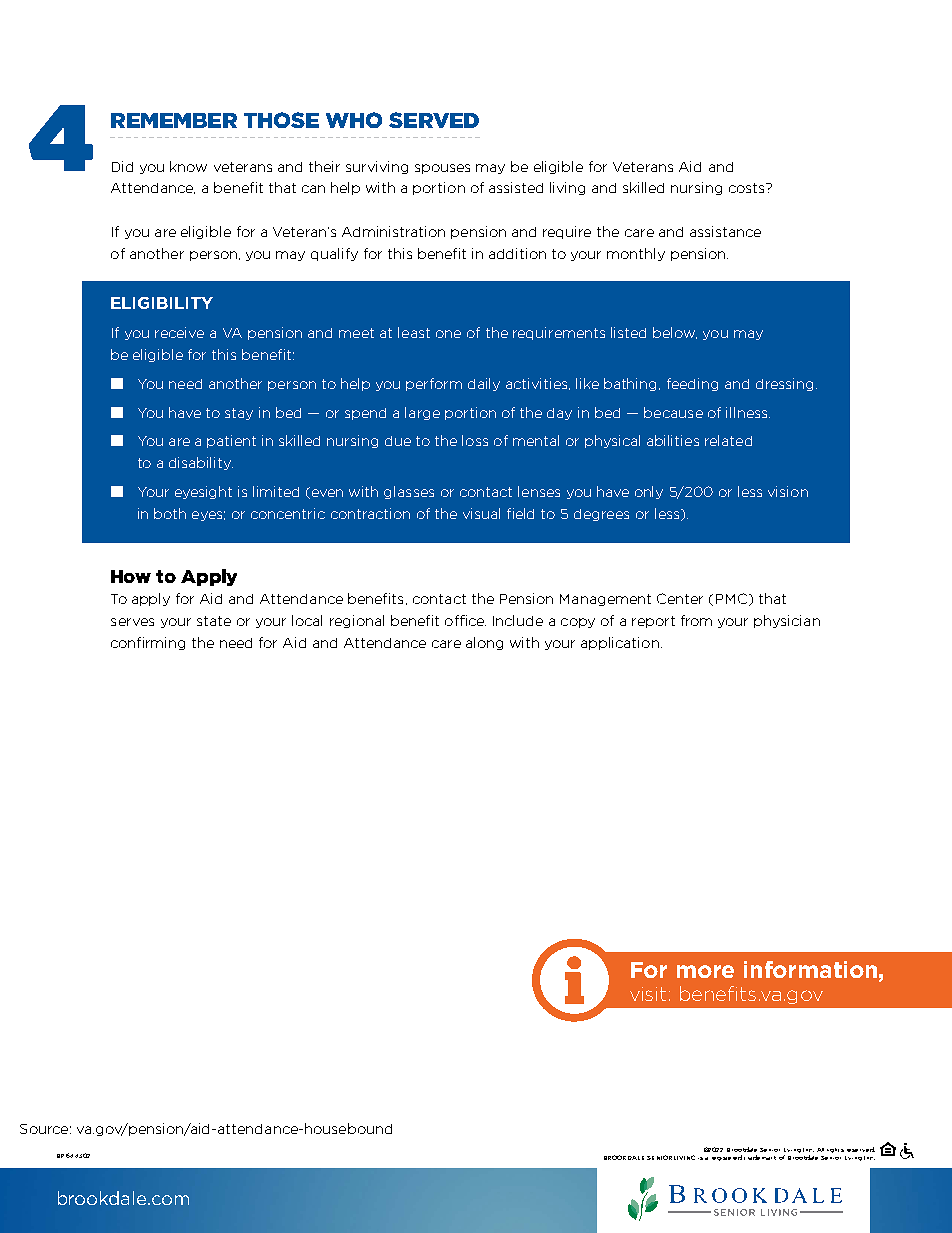 The image size is (952, 1233). Describe the element at coordinates (484, 384) in the page. I see `daily` at that location.
